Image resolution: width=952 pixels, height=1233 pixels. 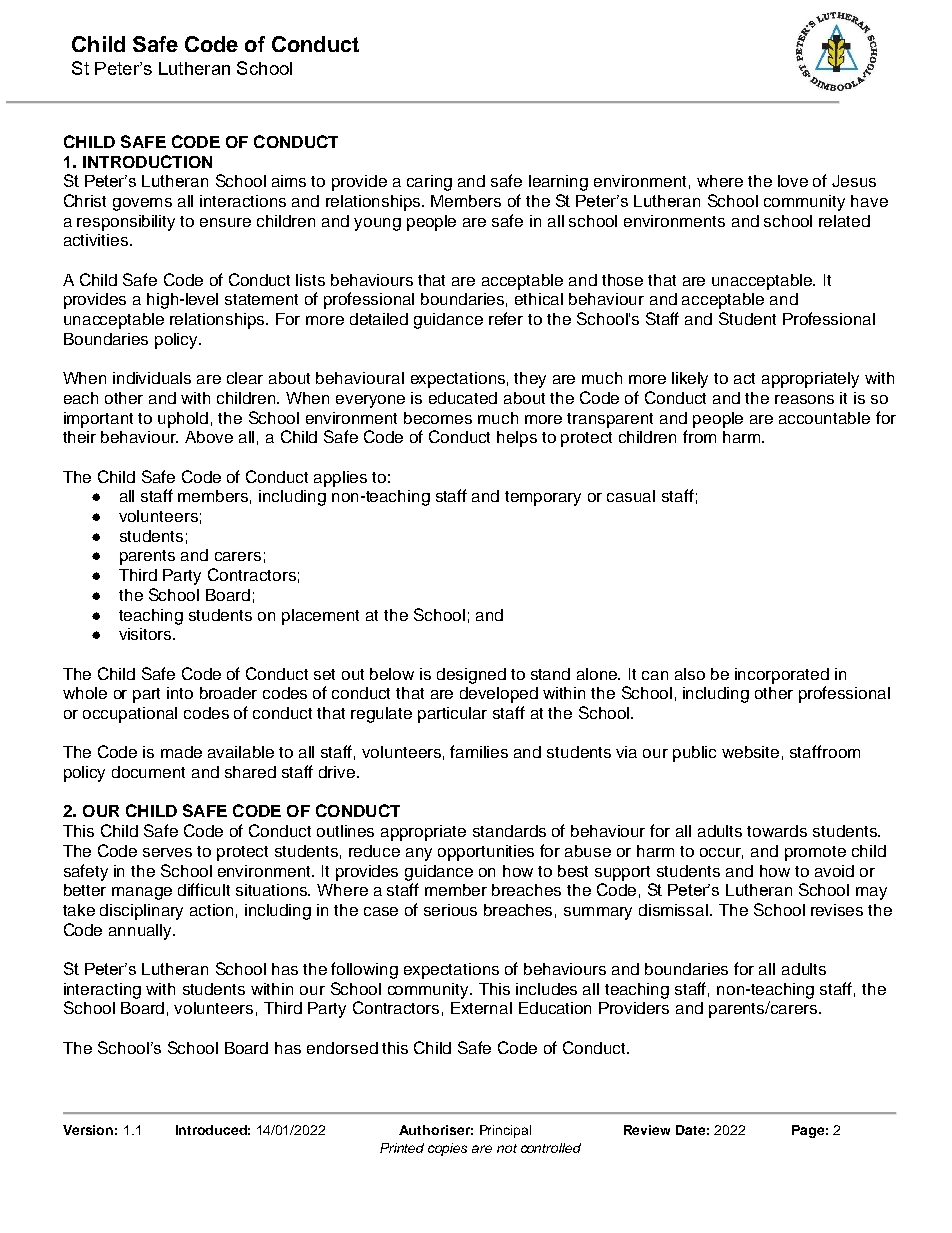 I want to click on incorporated, so click(x=782, y=676).
